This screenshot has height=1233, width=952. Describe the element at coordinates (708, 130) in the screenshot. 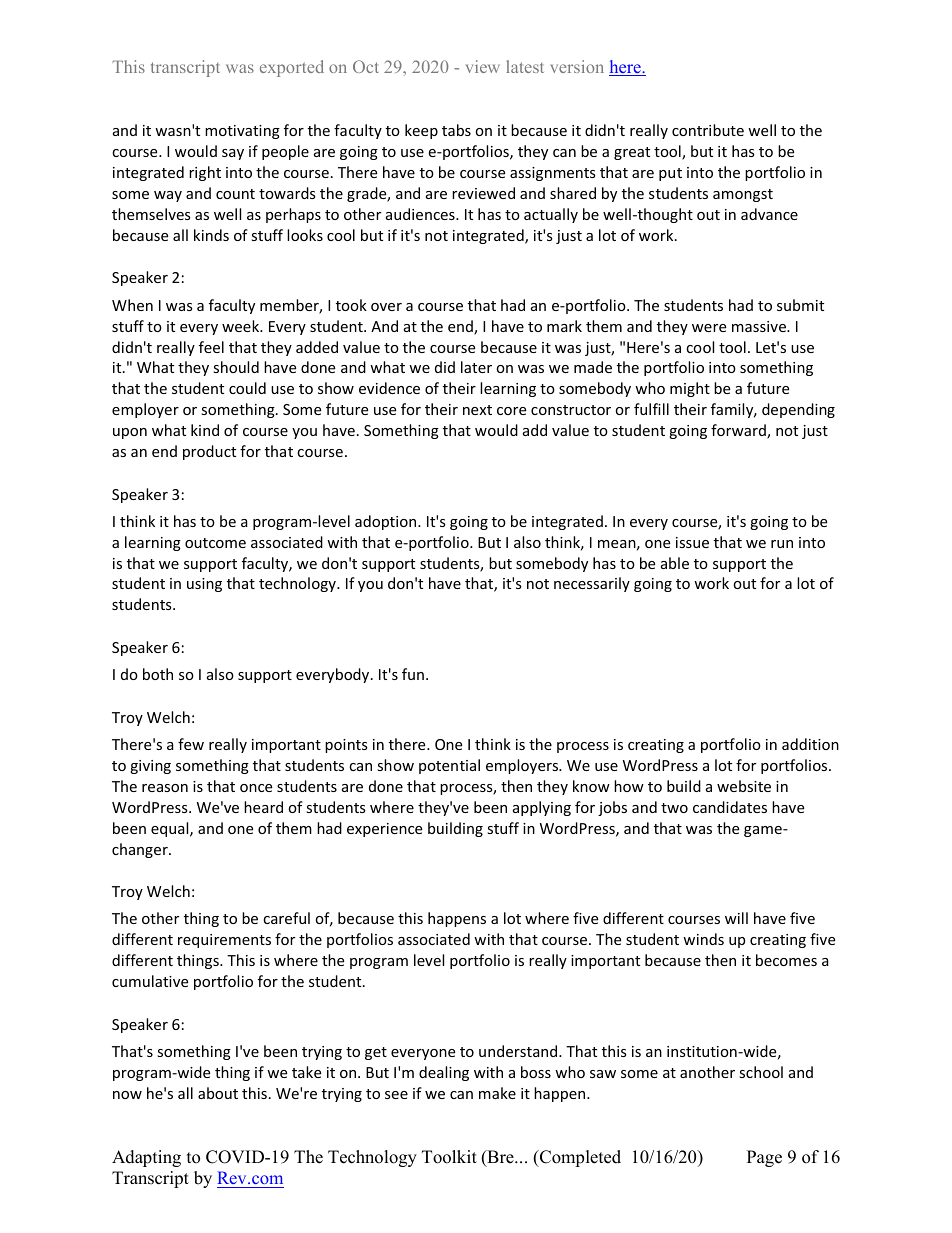

I see `contribute` at that location.
